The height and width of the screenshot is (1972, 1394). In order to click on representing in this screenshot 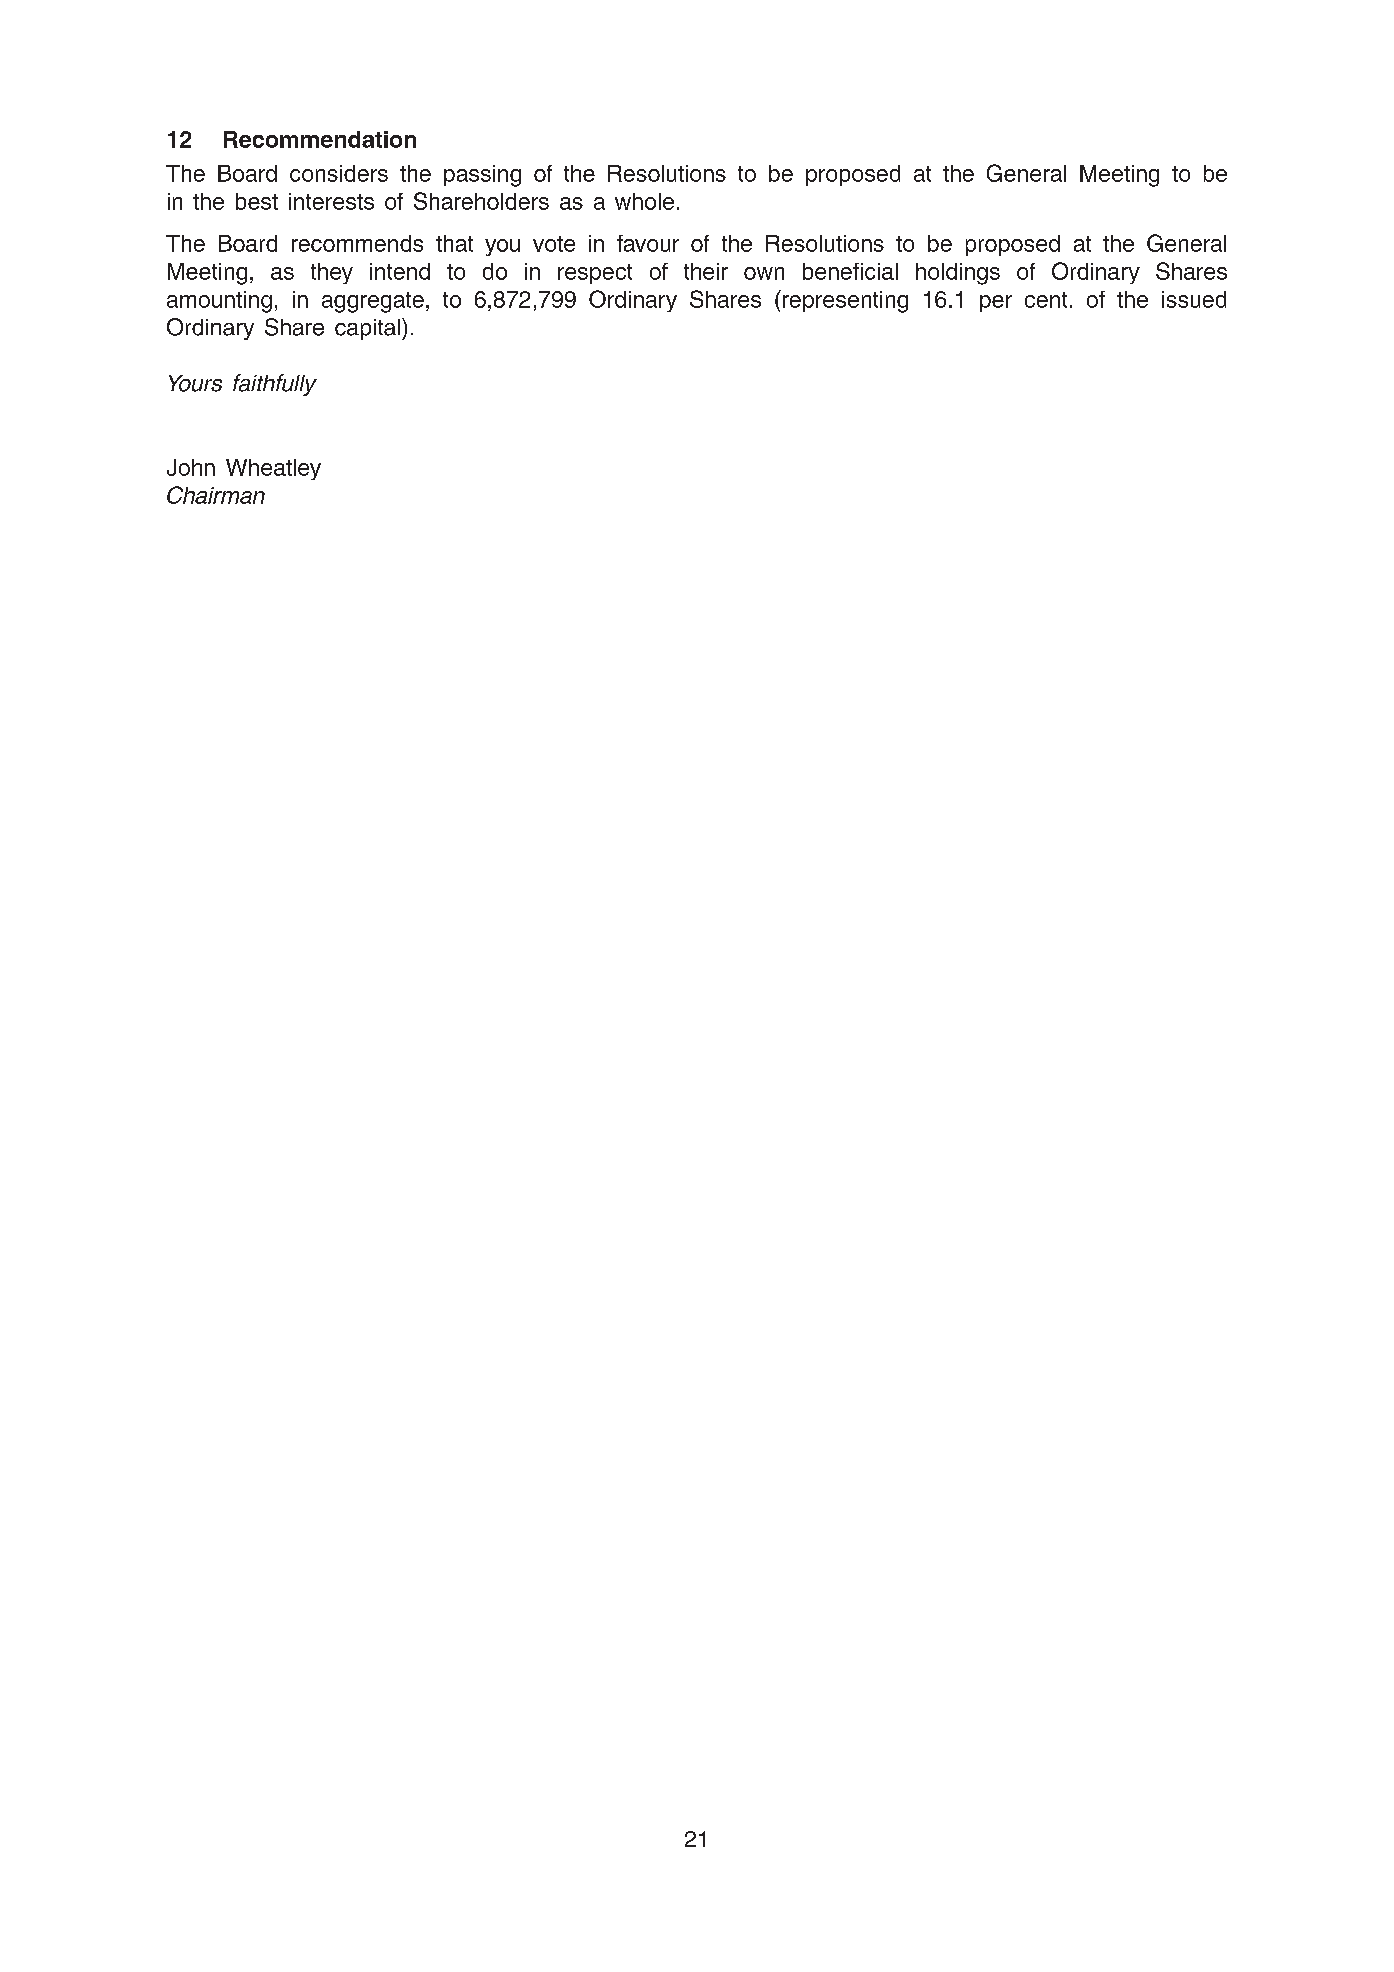, I will do `click(844, 301)`.
